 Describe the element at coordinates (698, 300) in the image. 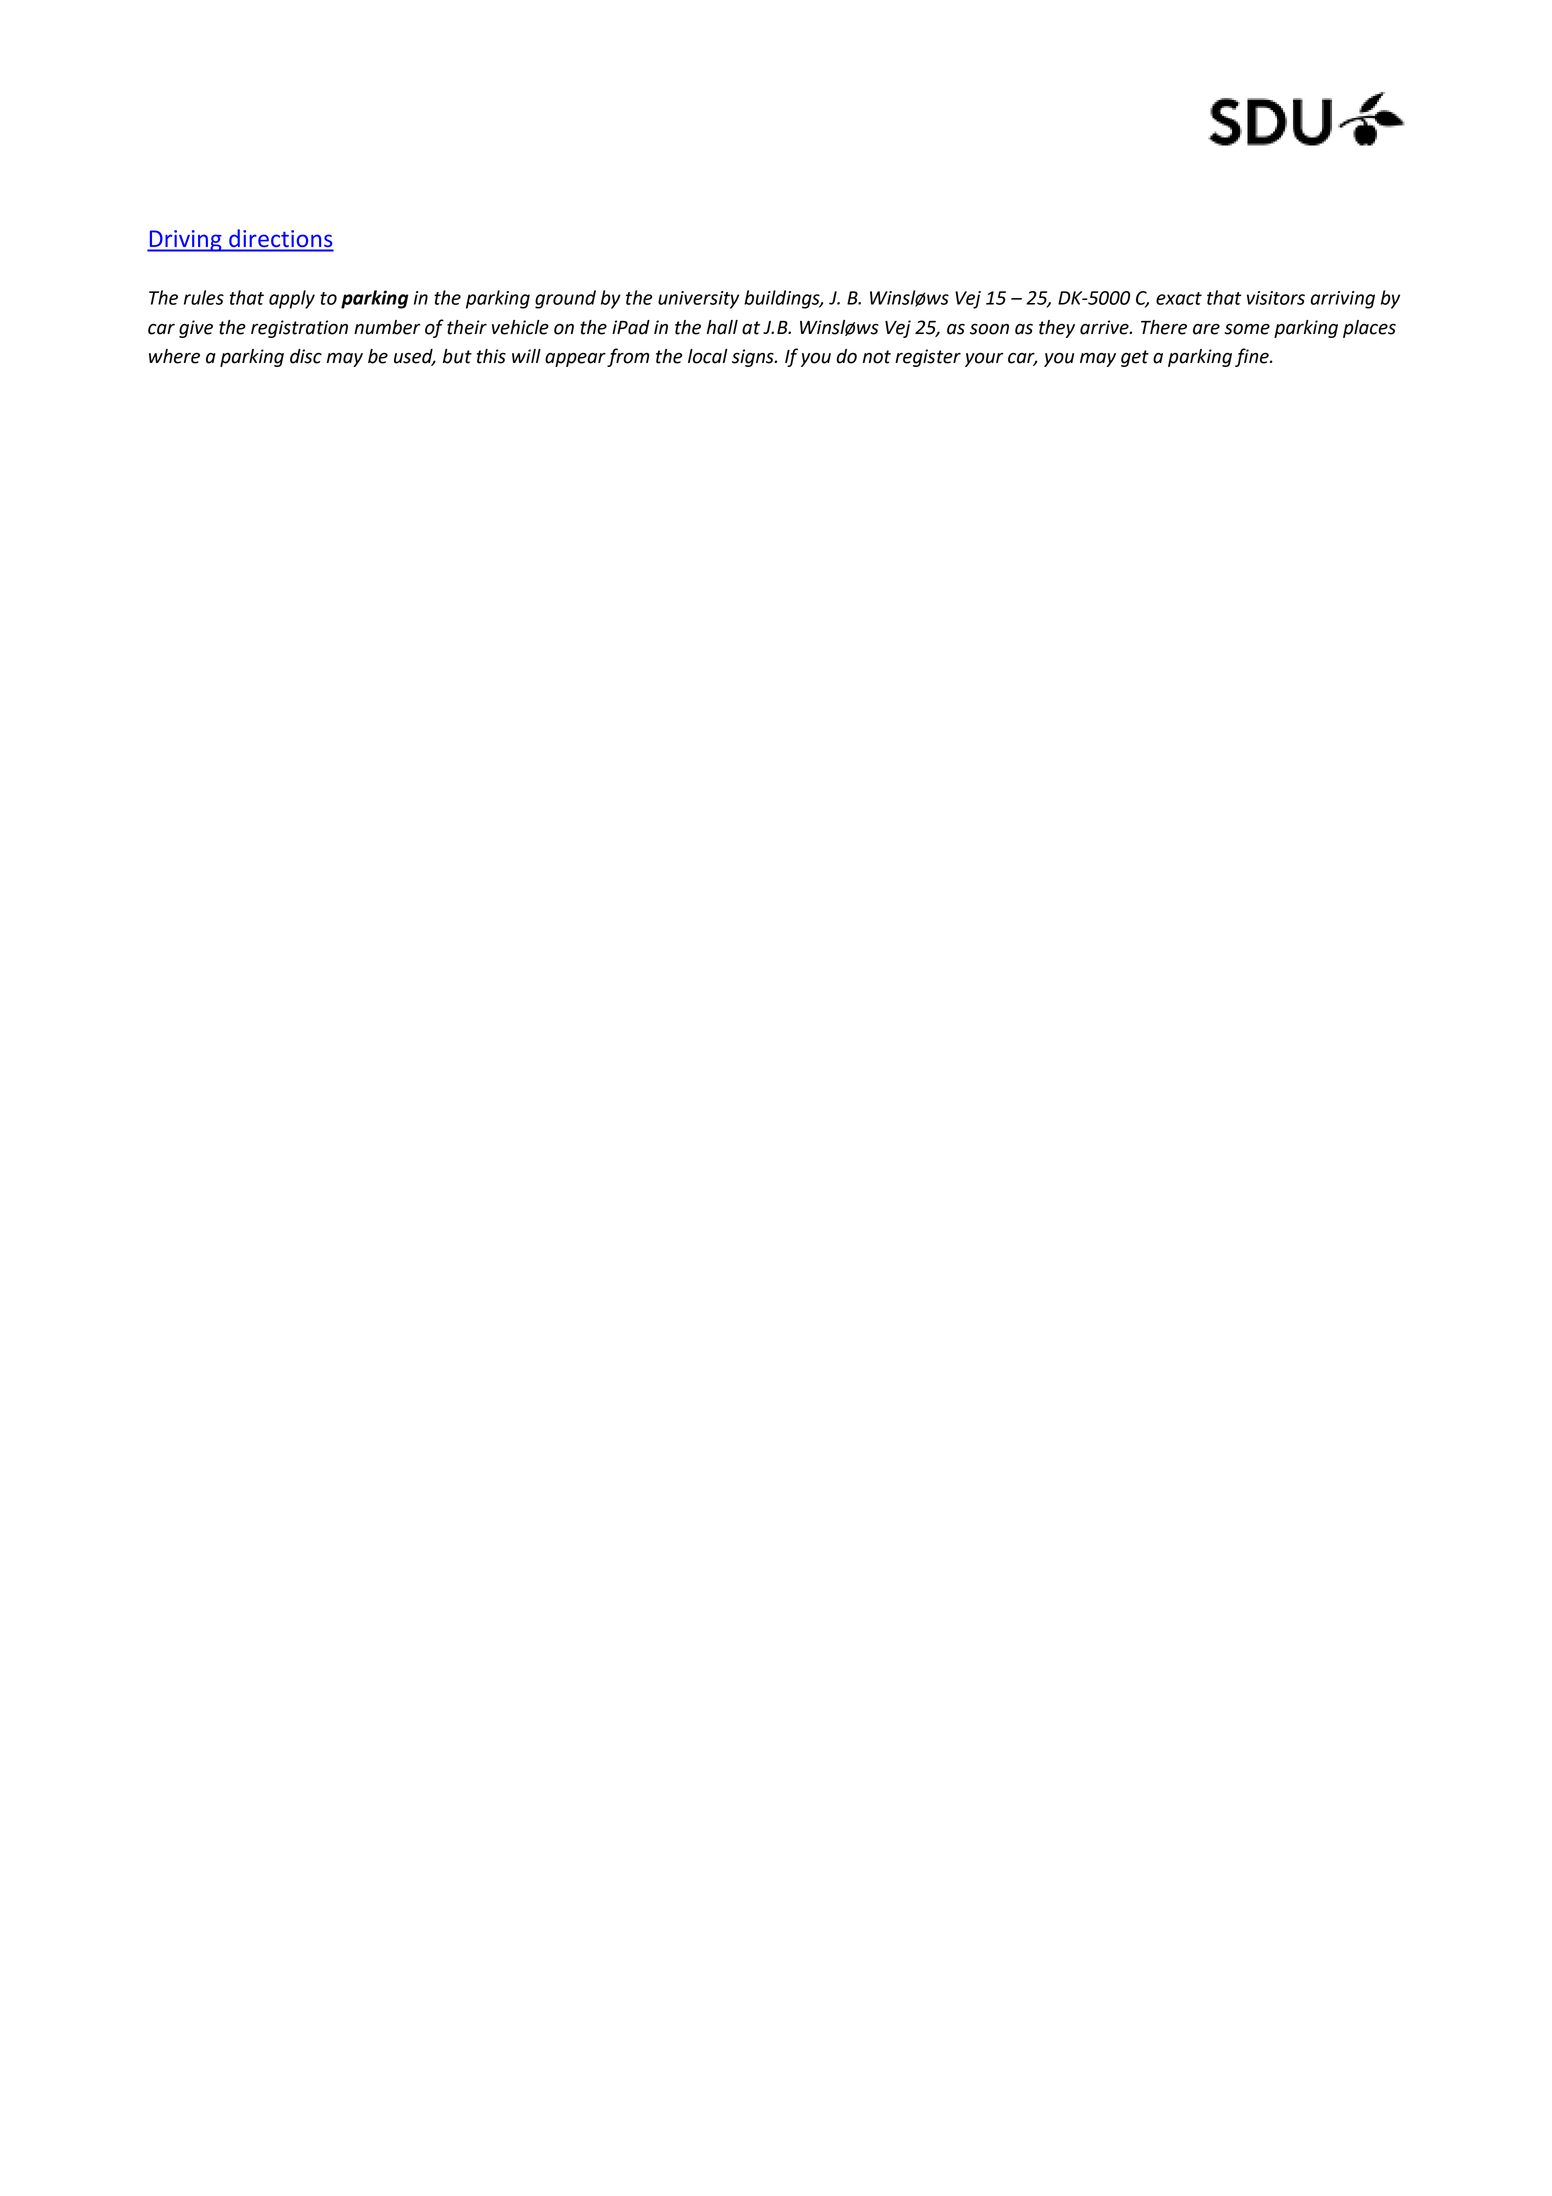

I see `university` at that location.
